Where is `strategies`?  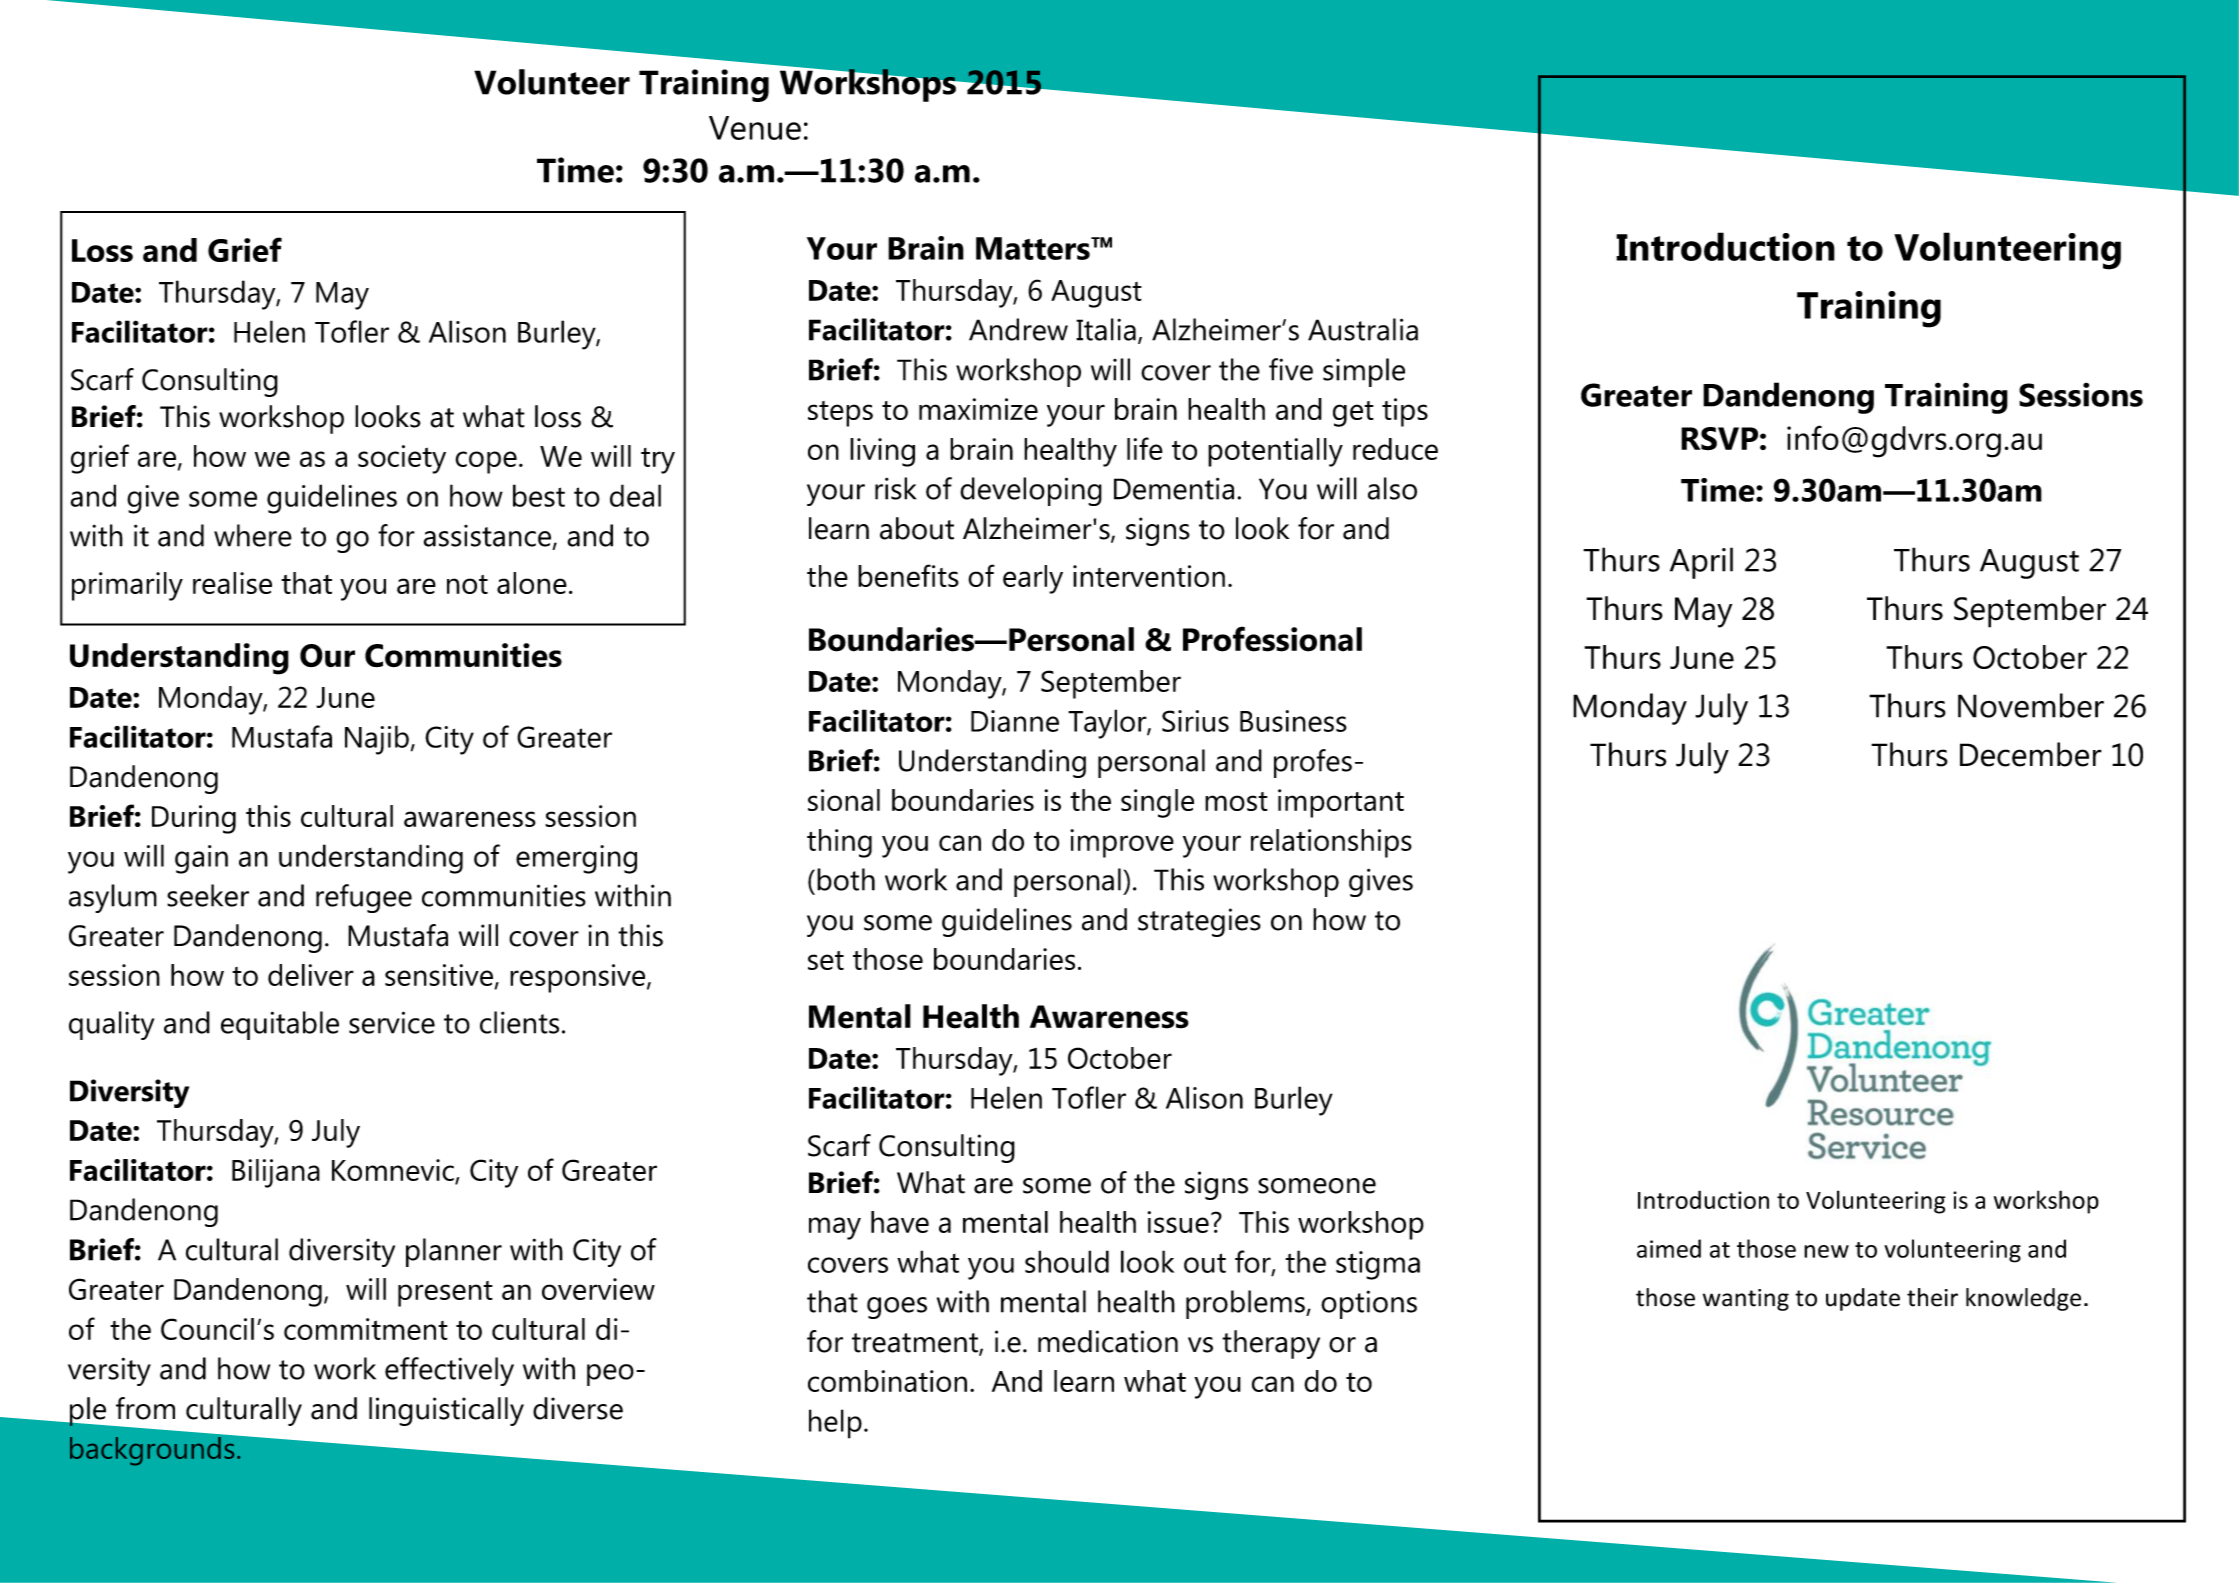 strategies is located at coordinates (1199, 922).
